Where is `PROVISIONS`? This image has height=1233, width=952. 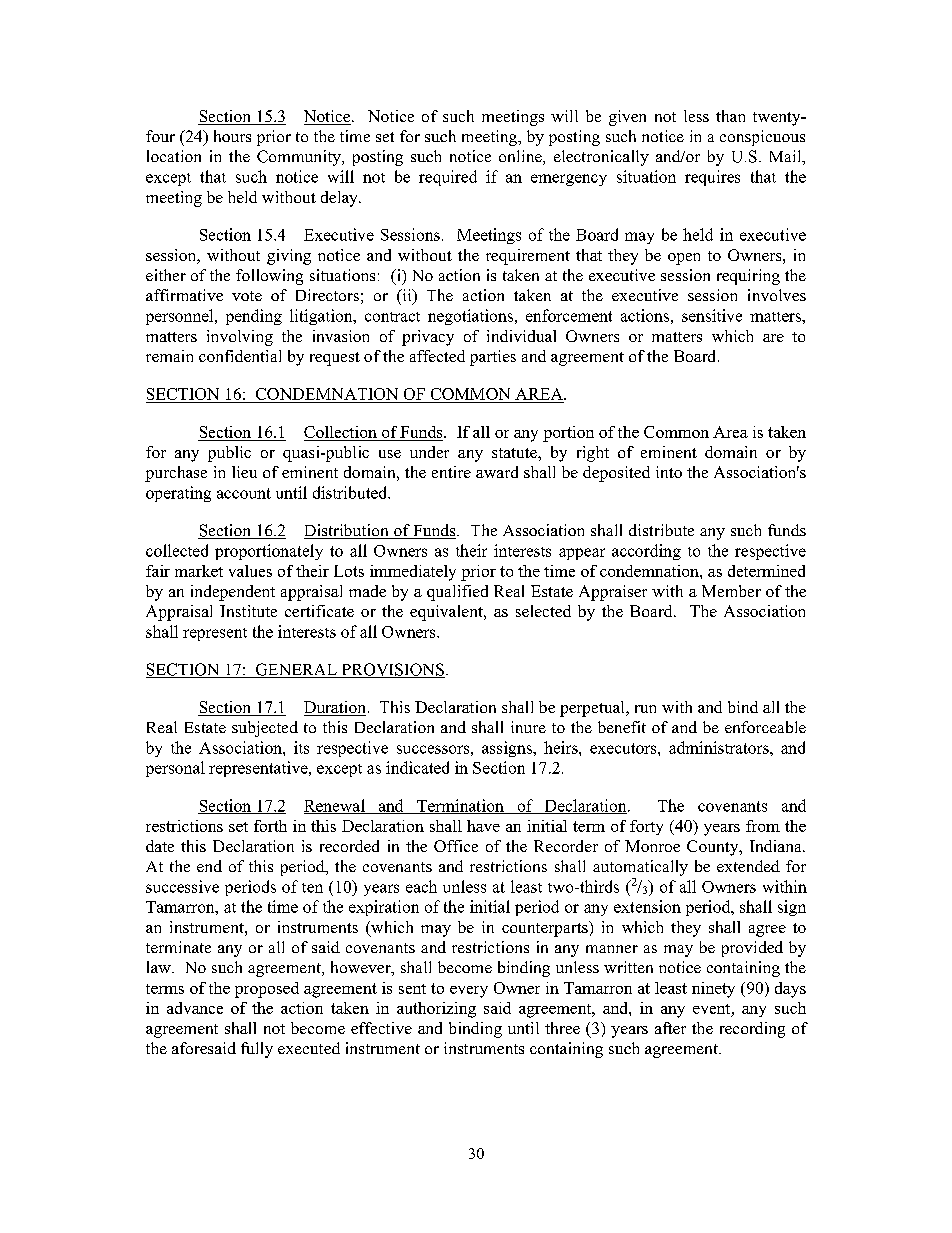
PROVISIONS is located at coordinates (392, 670).
